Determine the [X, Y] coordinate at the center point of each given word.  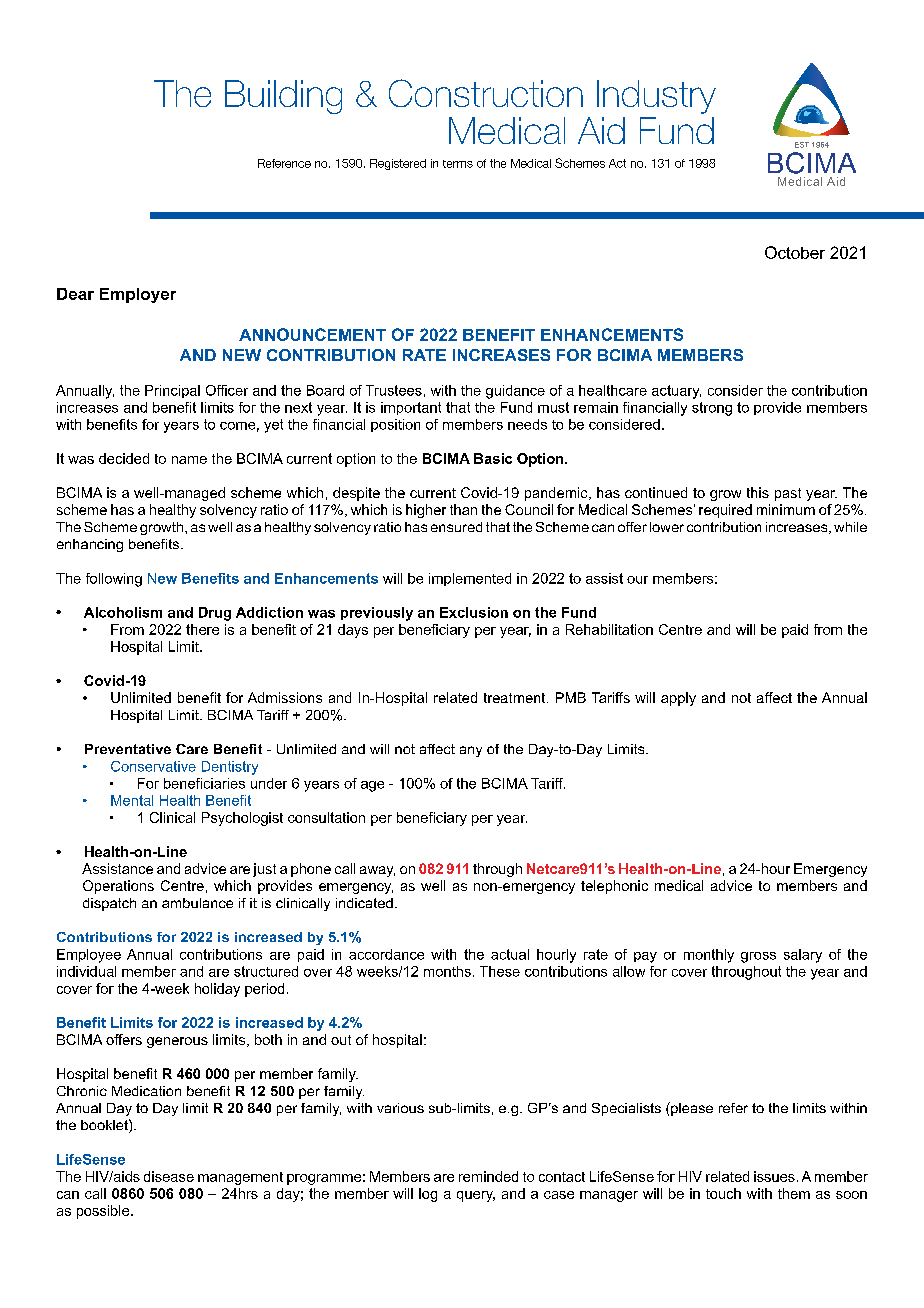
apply [678, 699]
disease [169, 1176]
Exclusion [474, 612]
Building [283, 97]
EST [802, 145]
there [202, 629]
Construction [486, 93]
